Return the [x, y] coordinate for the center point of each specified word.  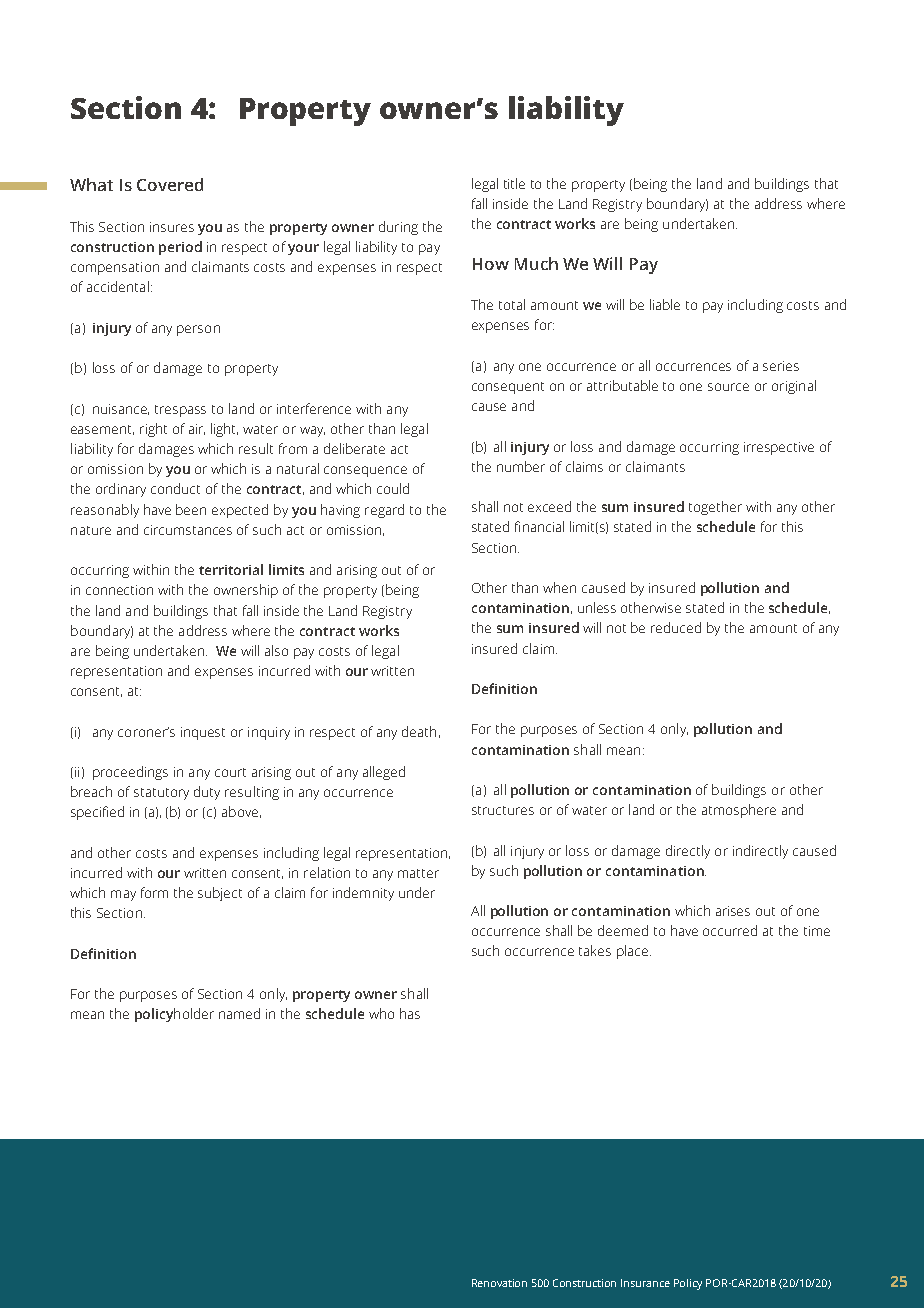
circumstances [188, 530]
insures [172, 227]
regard [384, 511]
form [154, 892]
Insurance [645, 1283]
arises [733, 911]
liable [665, 304]
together [715, 508]
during [398, 228]
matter [418, 873]
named [239, 1013]
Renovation [499, 1283]
